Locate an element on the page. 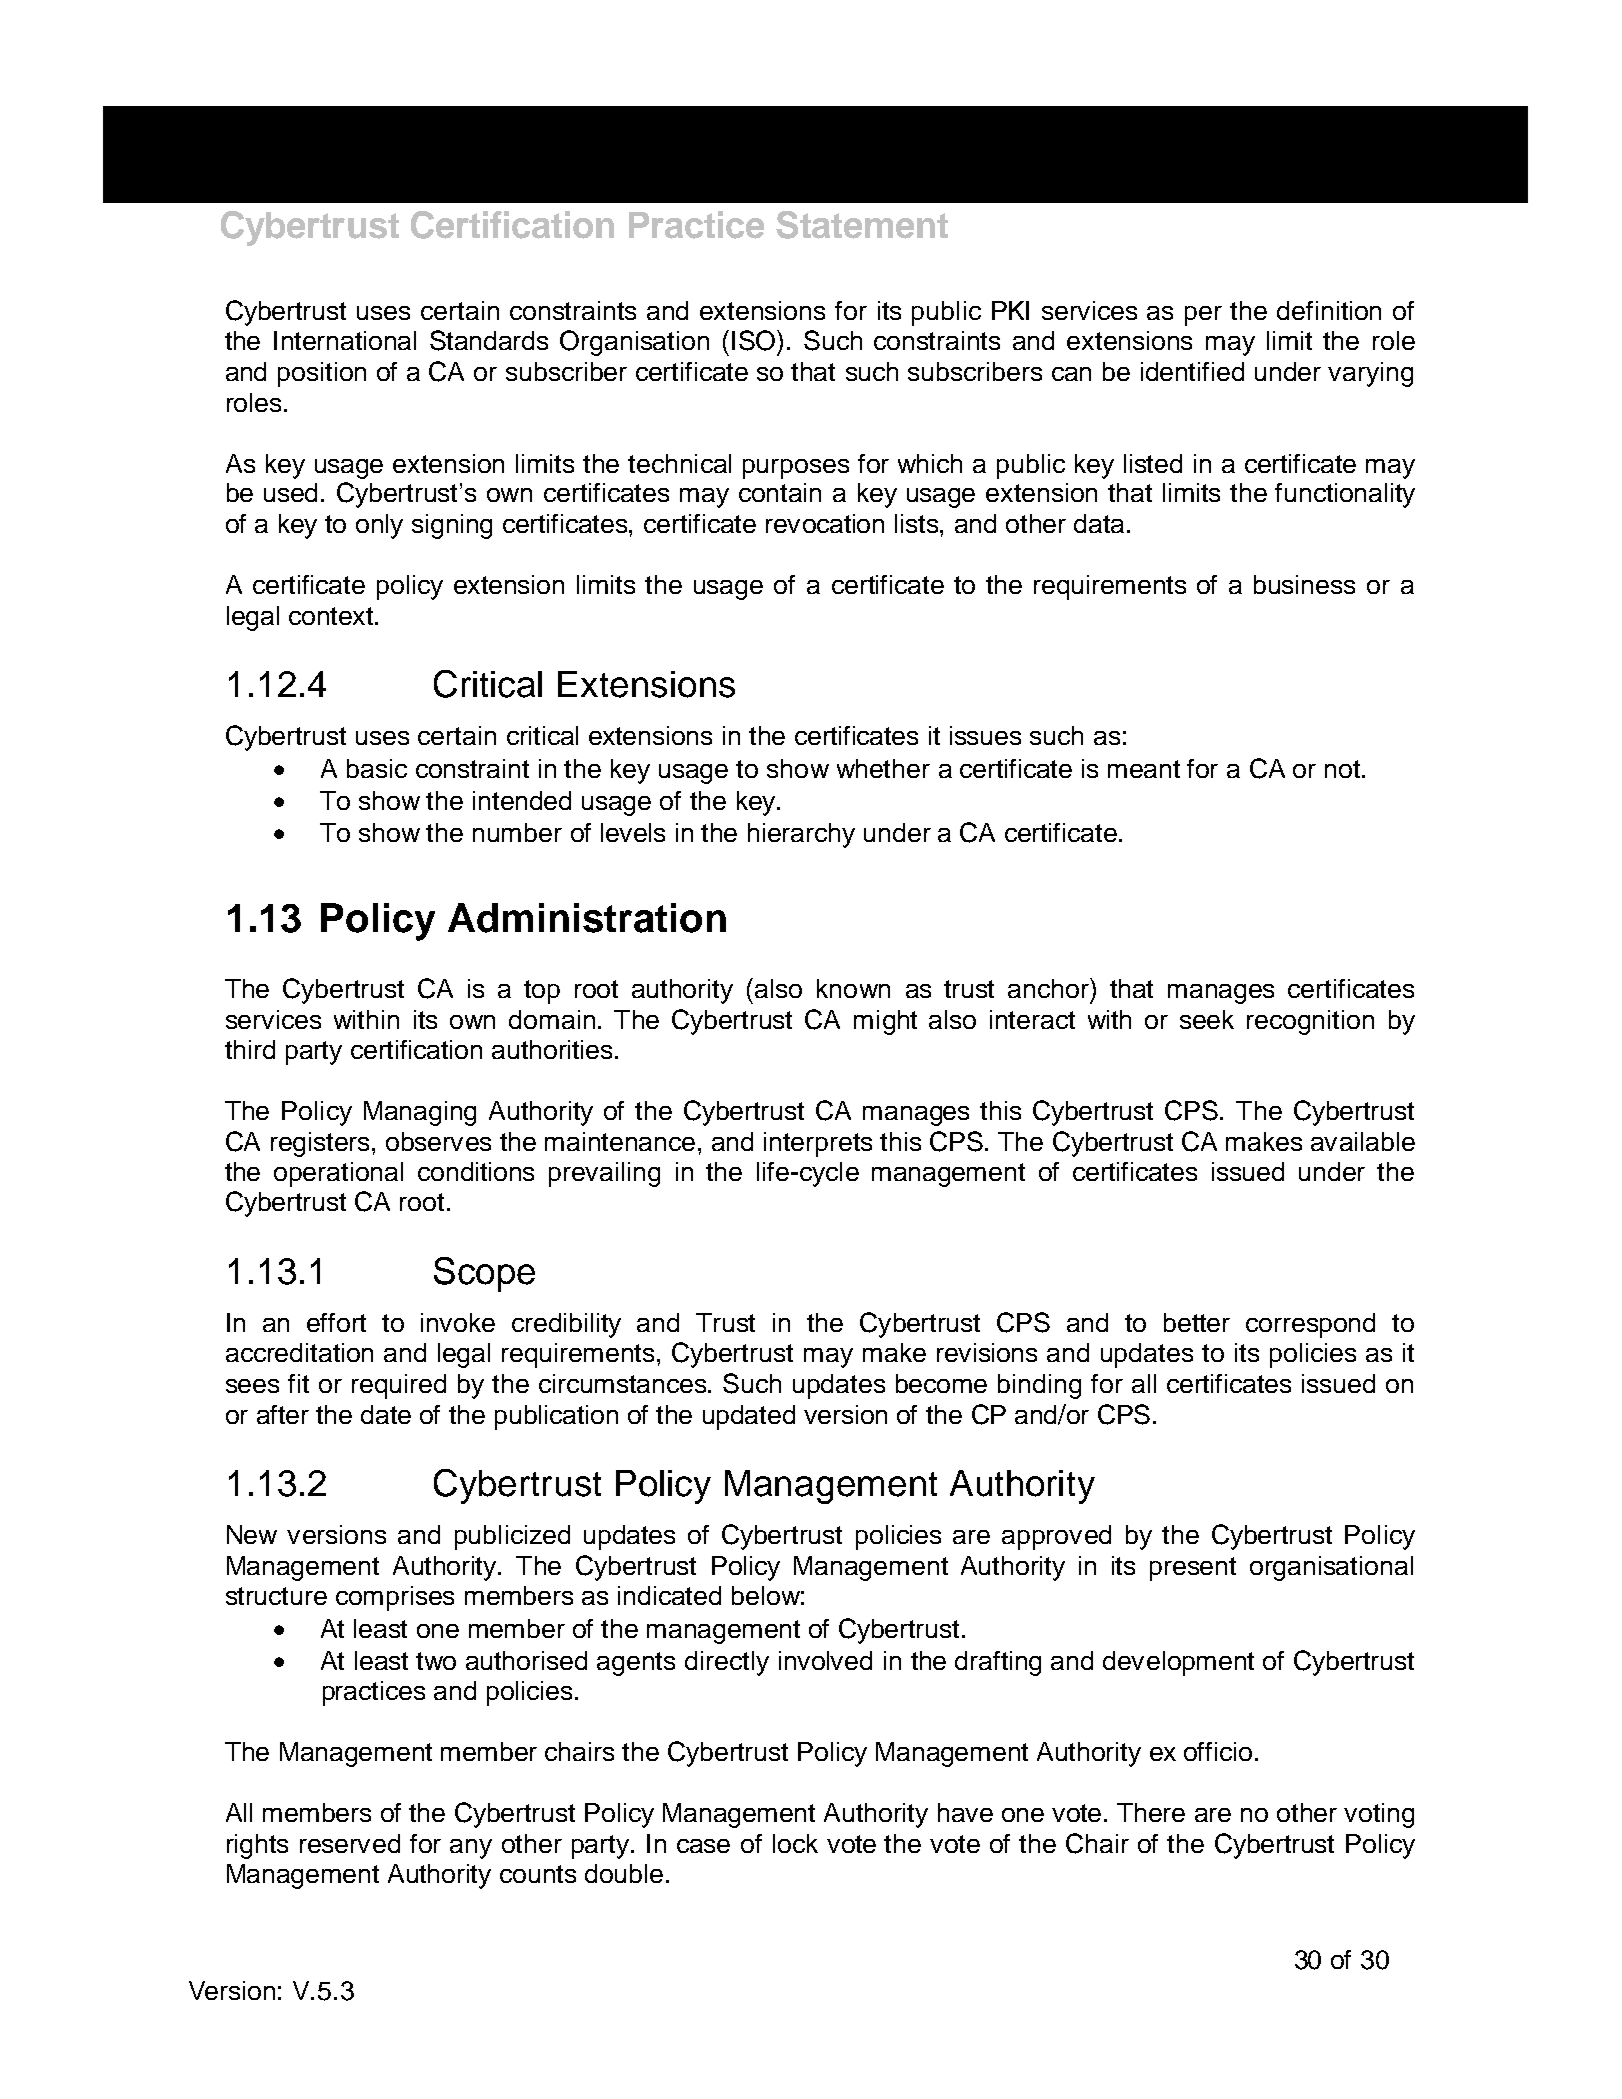  required is located at coordinates (399, 1386).
